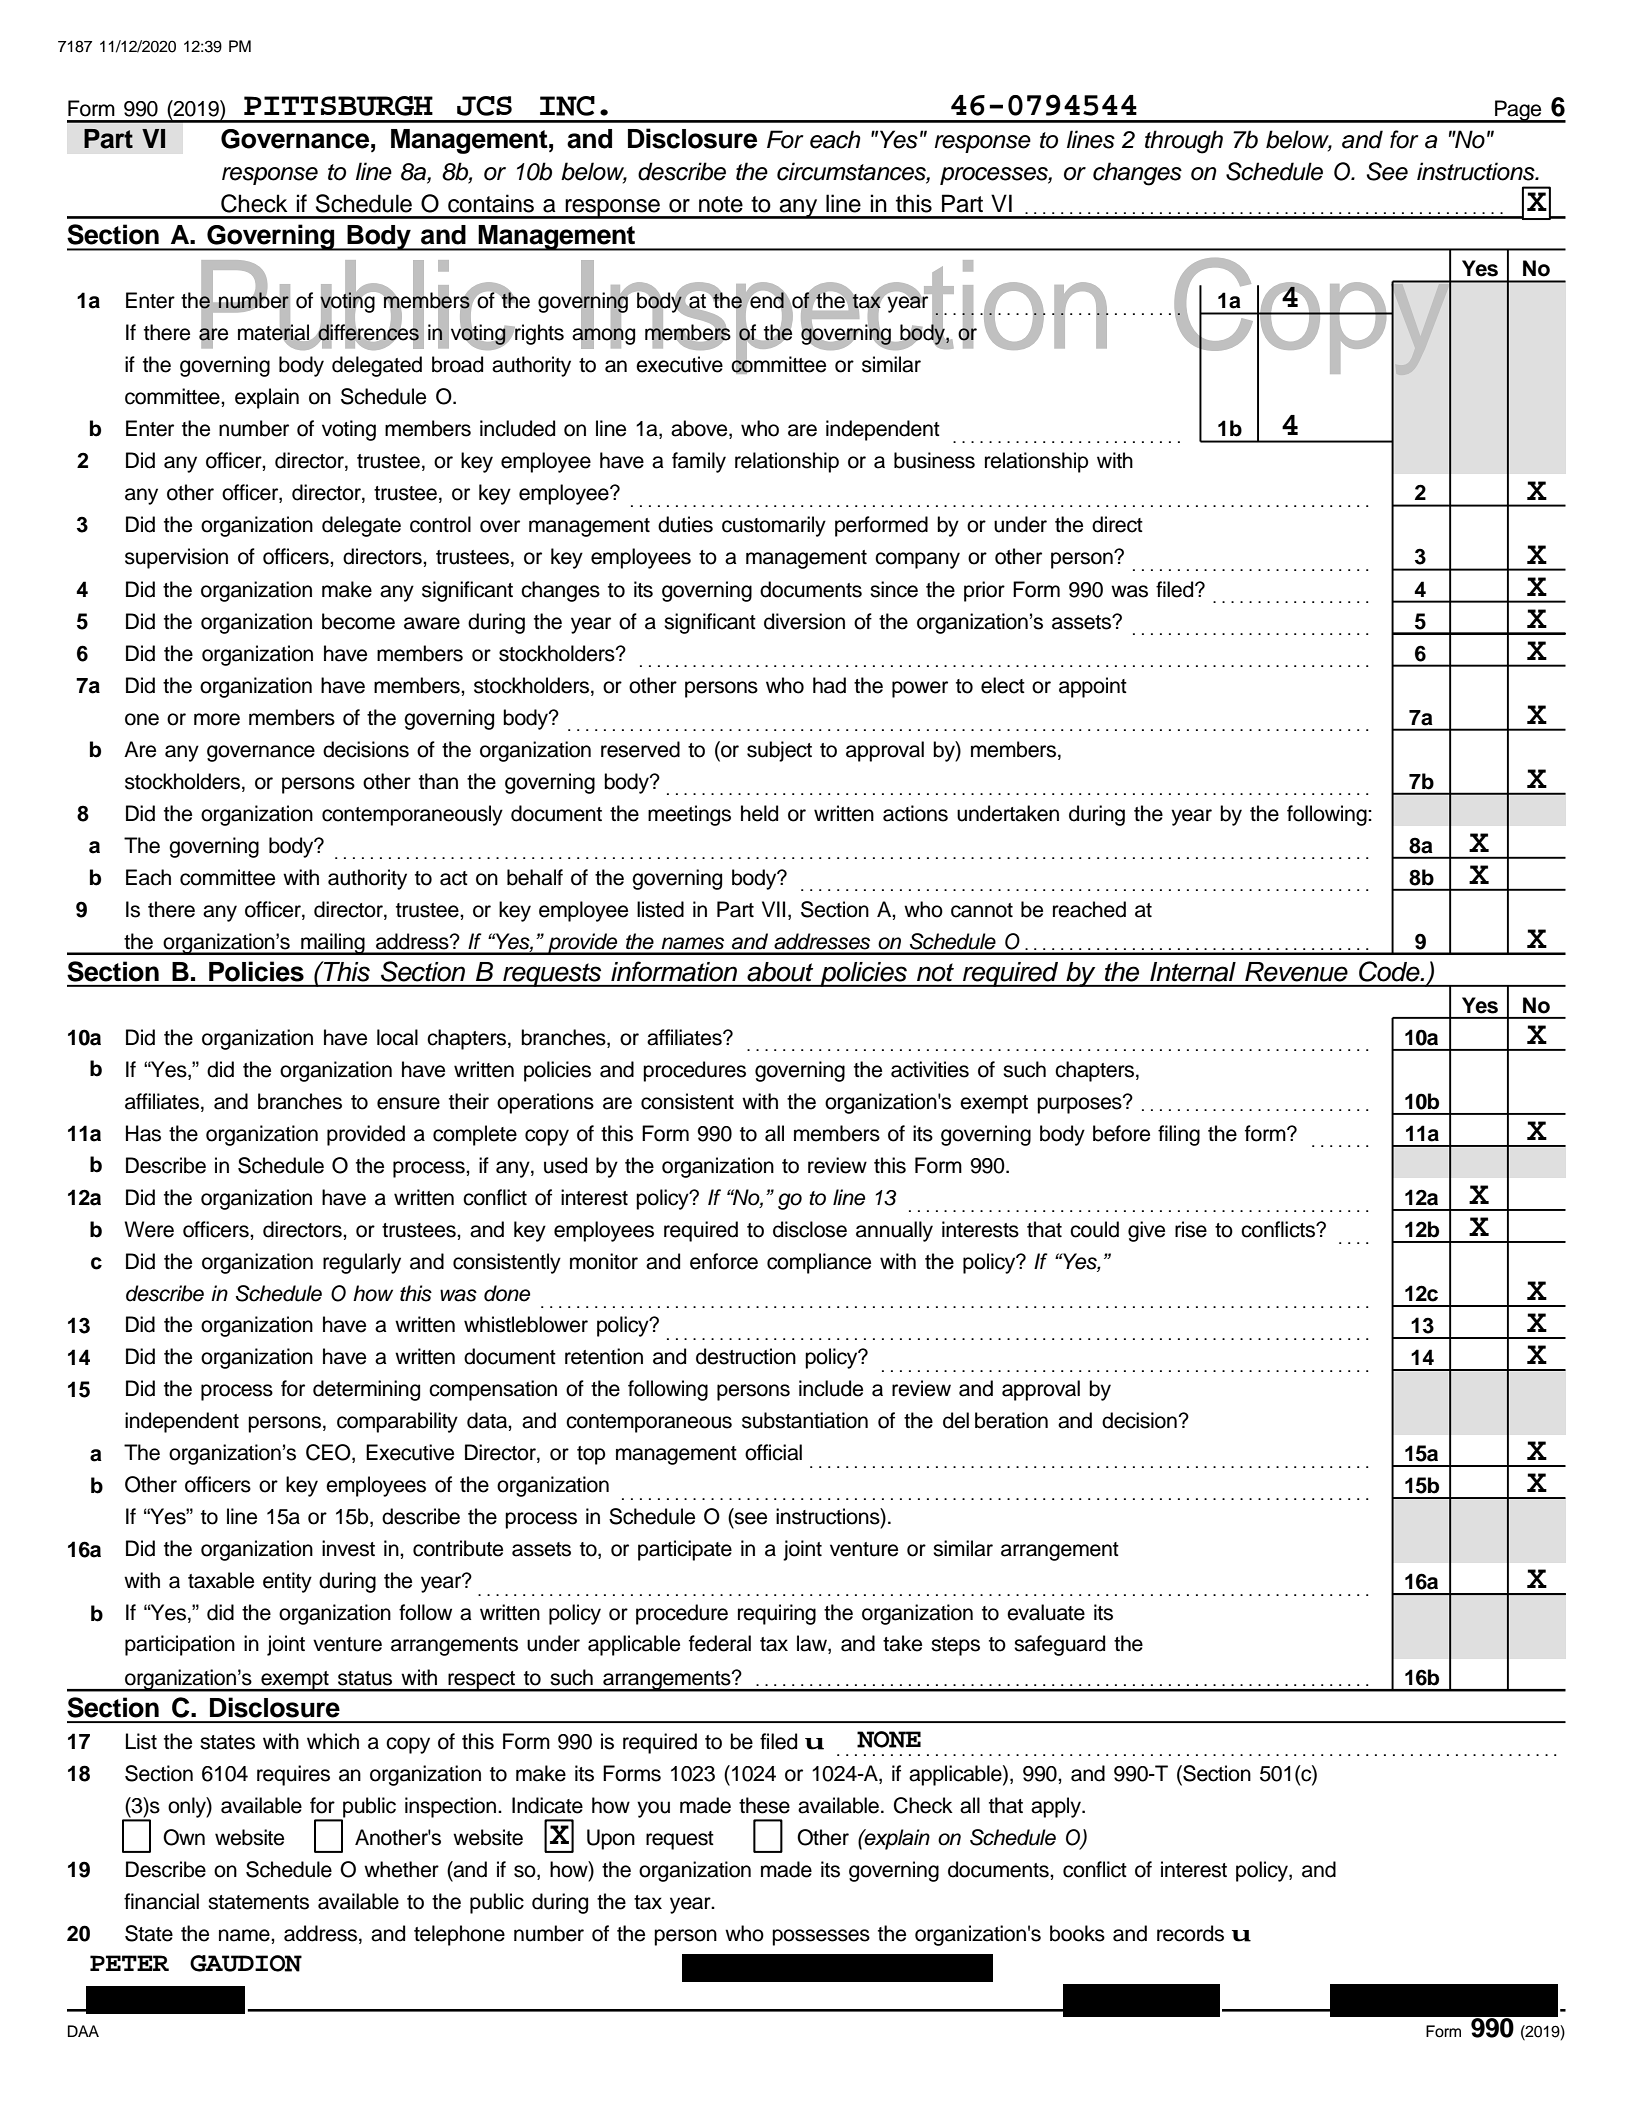 The width and height of the image is (1633, 2113). What do you see at coordinates (721, 204) in the image?
I see `note` at bounding box center [721, 204].
